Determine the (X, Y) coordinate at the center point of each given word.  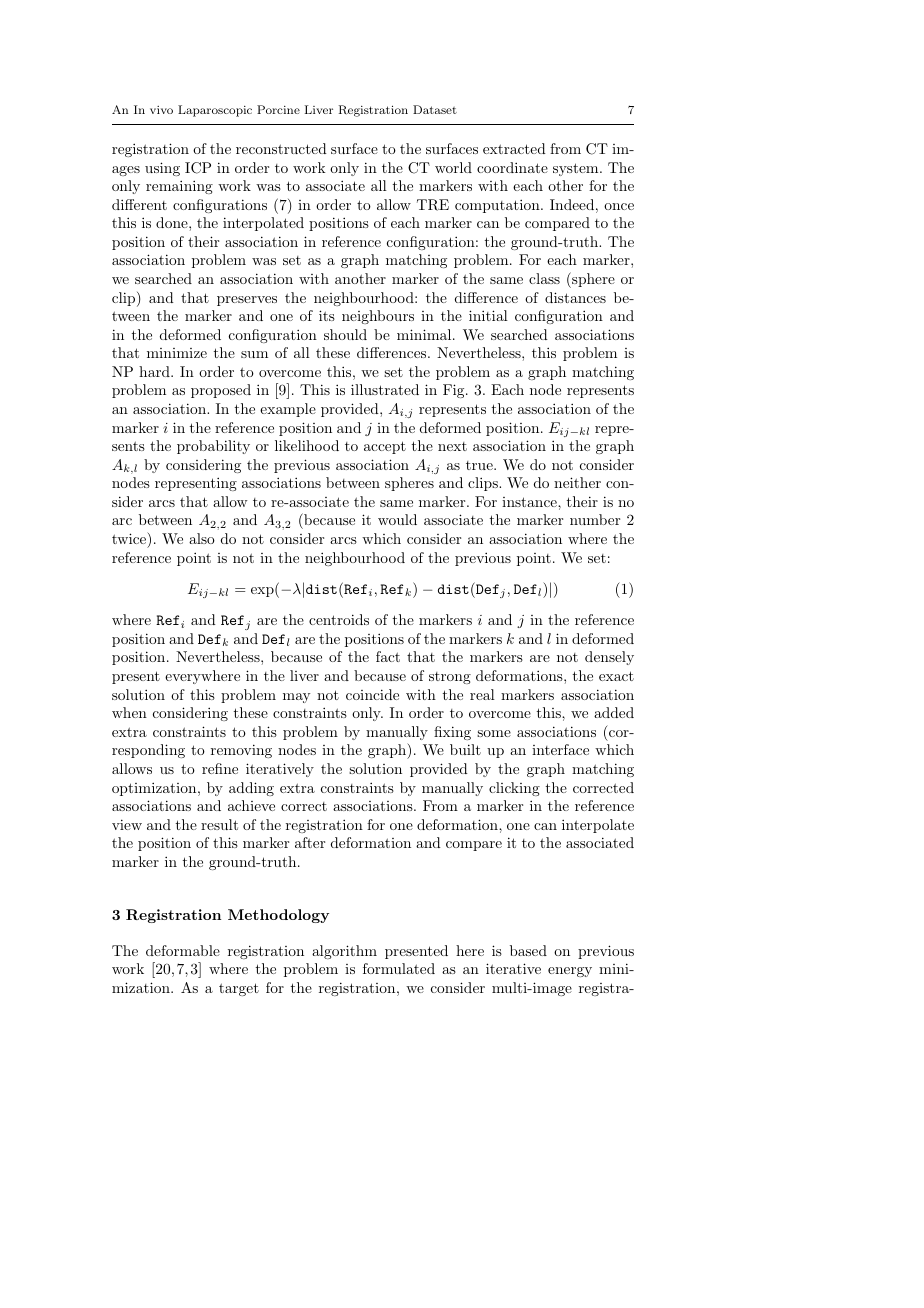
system (577, 169)
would (397, 519)
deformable (183, 950)
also (202, 538)
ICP (198, 168)
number (595, 519)
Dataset (435, 109)
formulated (399, 968)
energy (570, 972)
